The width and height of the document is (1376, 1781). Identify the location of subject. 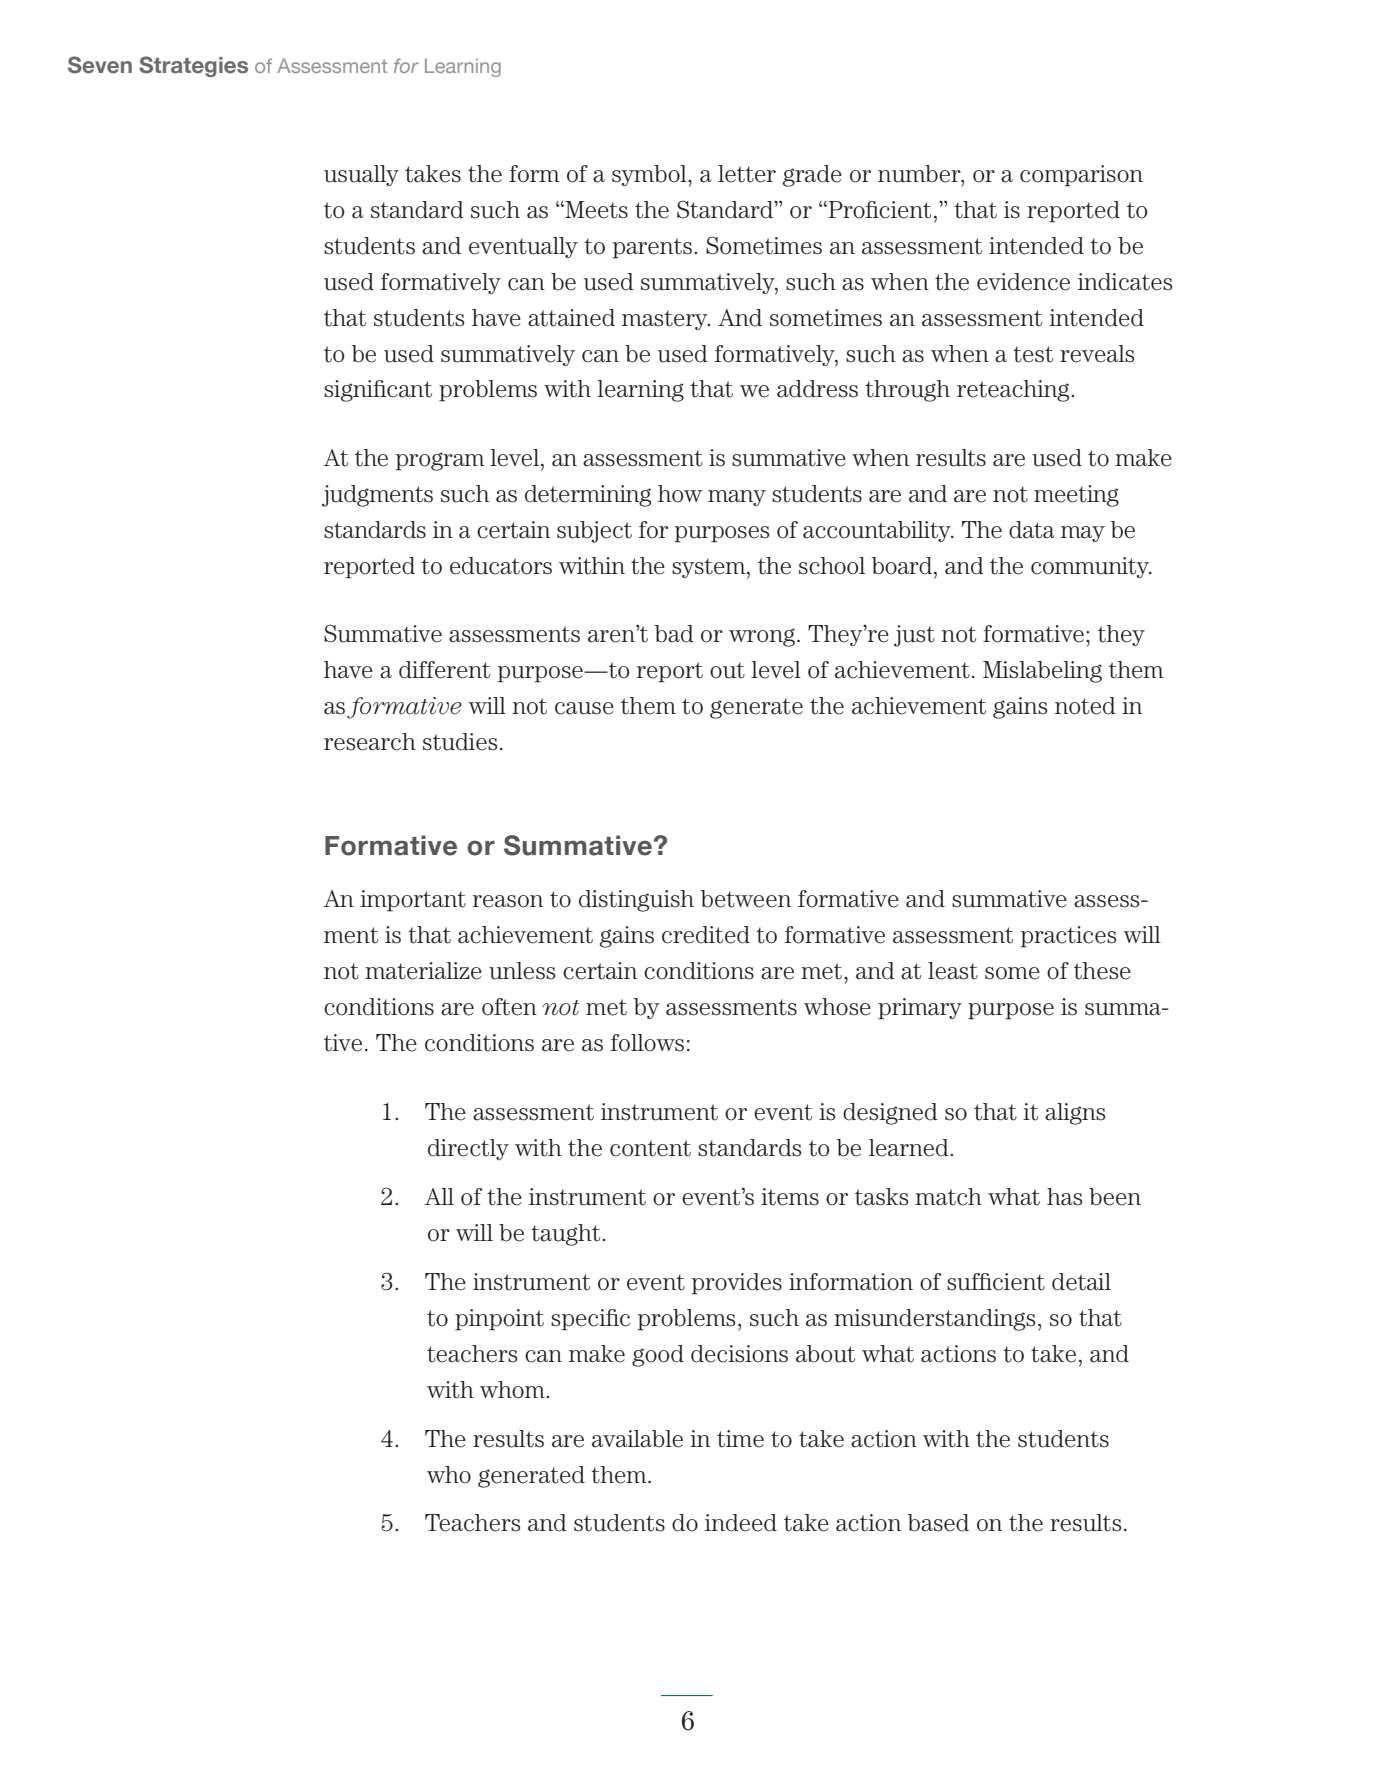
(594, 532).
